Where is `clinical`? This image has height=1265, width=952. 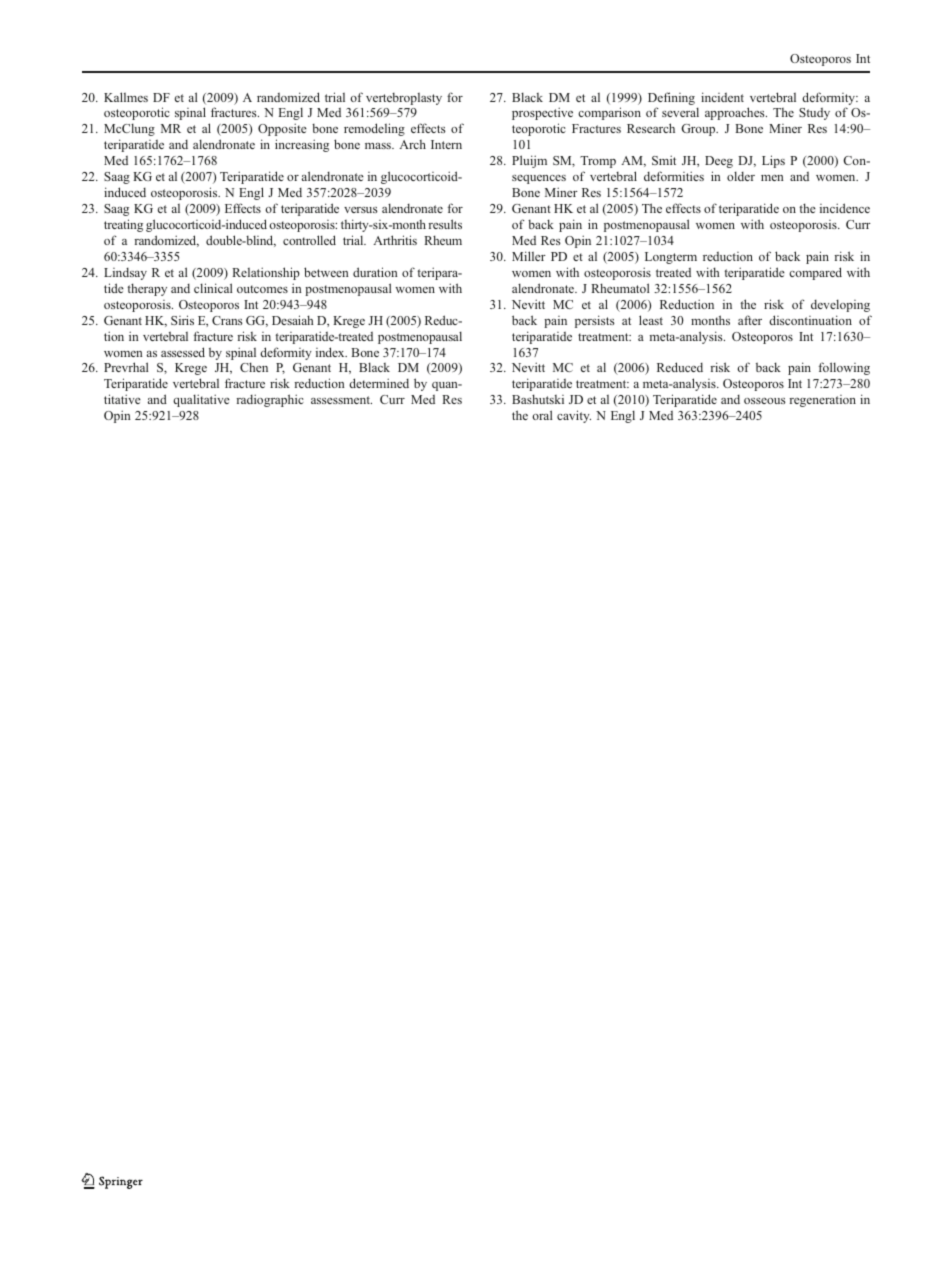 clinical is located at coordinates (213, 288).
